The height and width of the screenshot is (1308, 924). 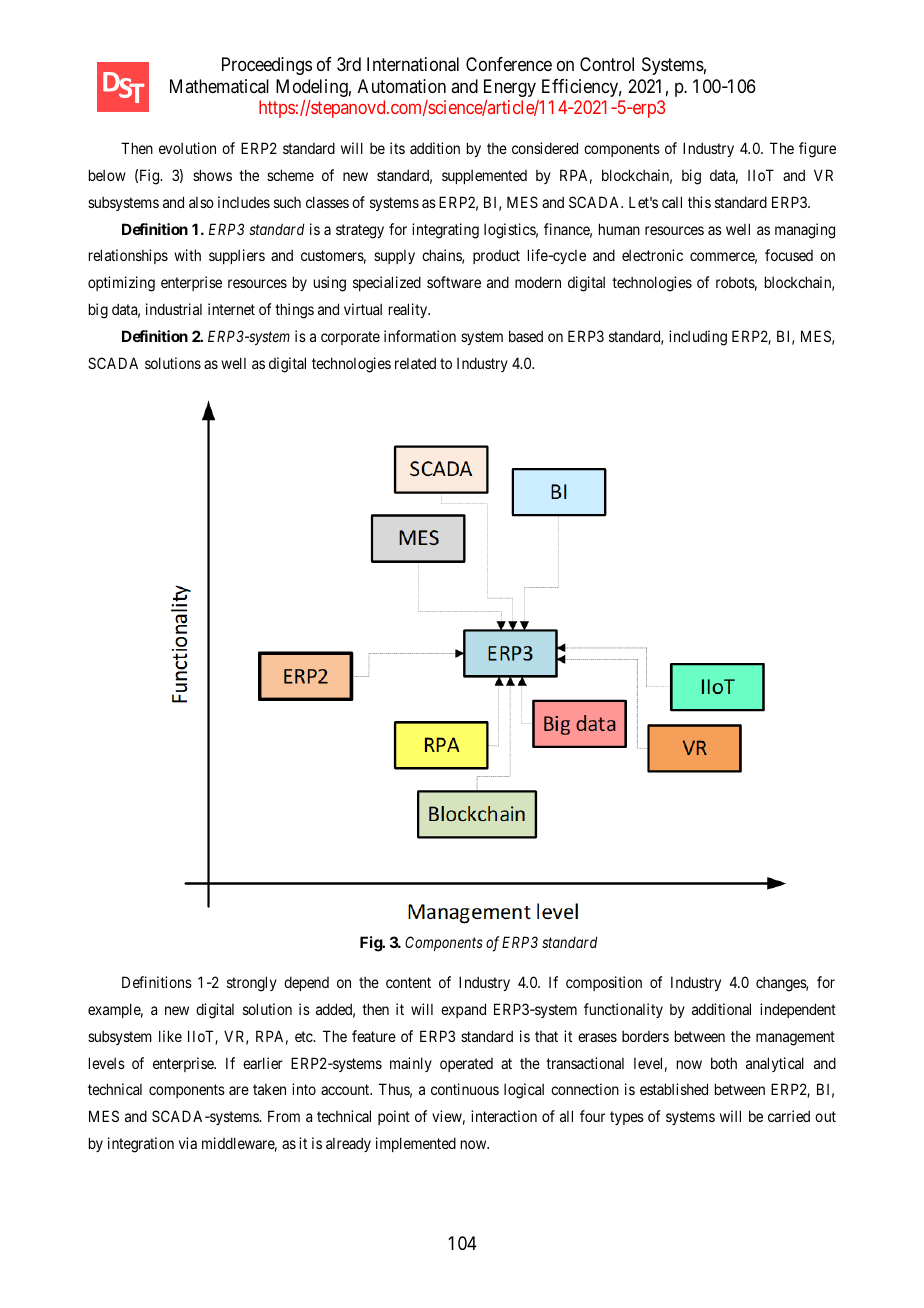 I want to click on industrial, so click(x=174, y=309).
